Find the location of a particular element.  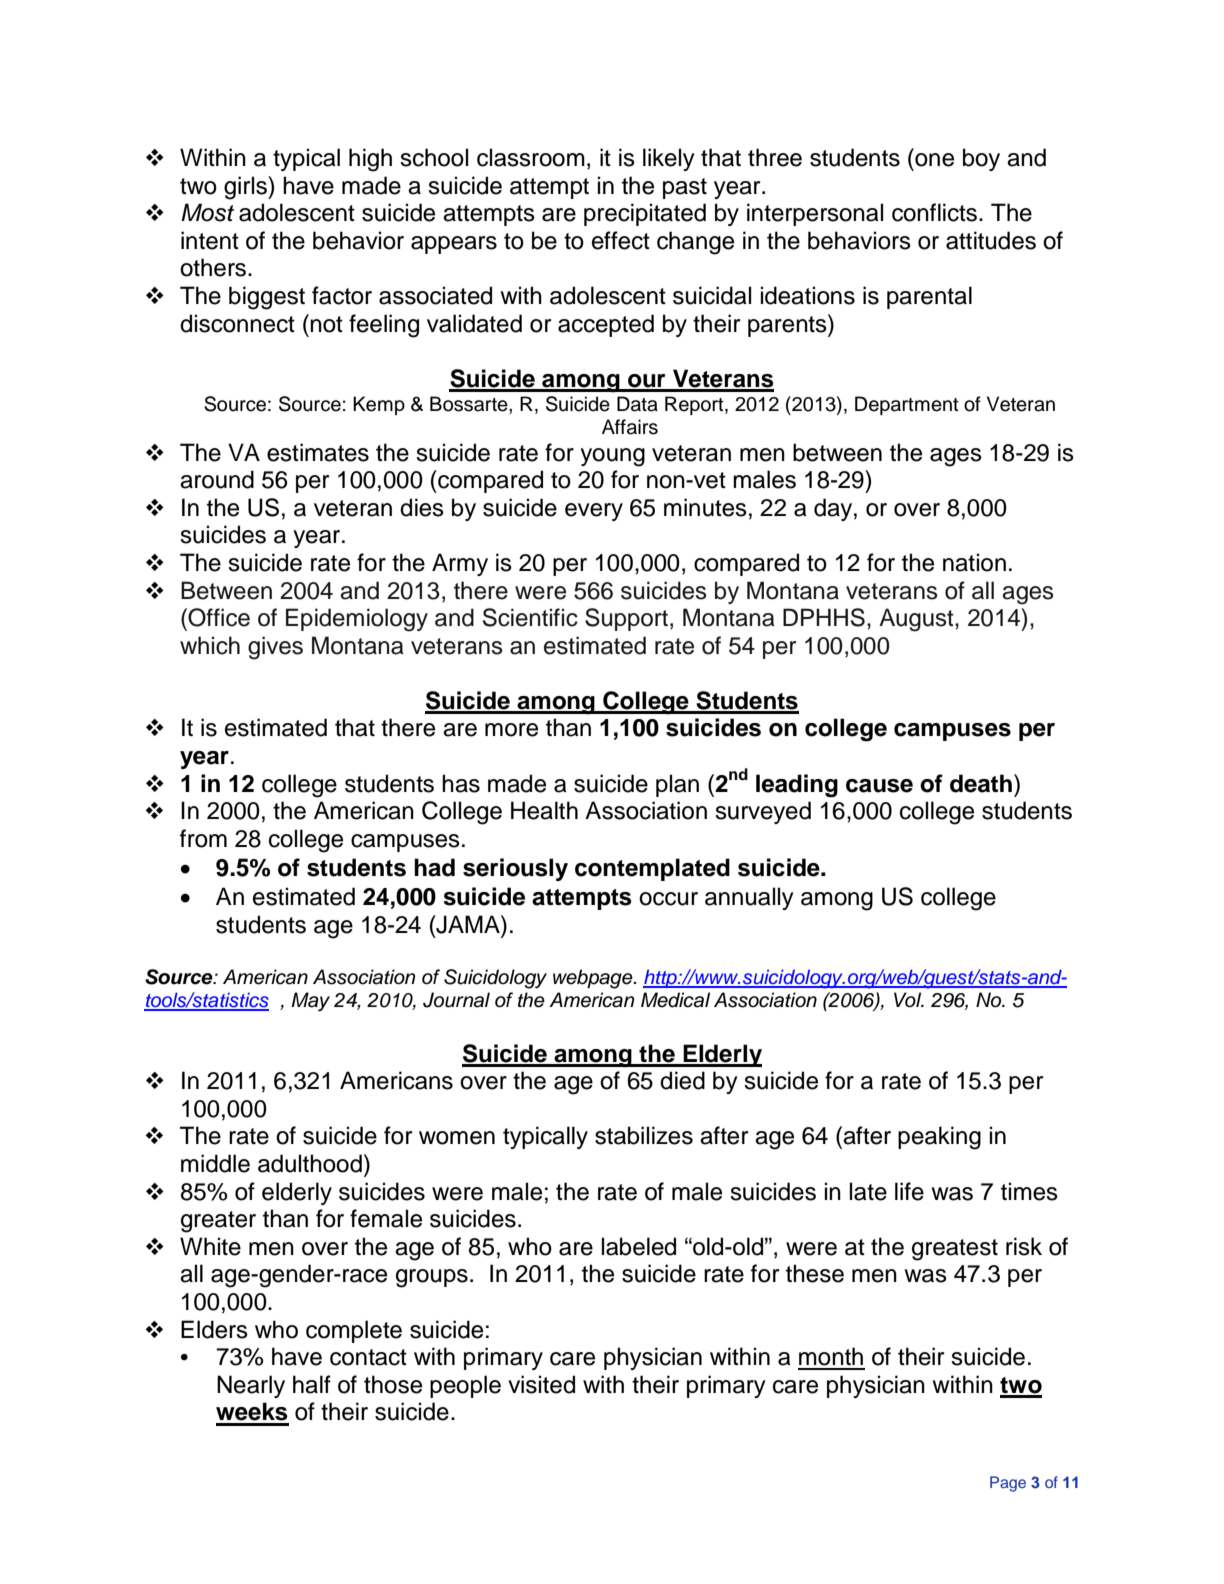

half is located at coordinates (312, 1384).
